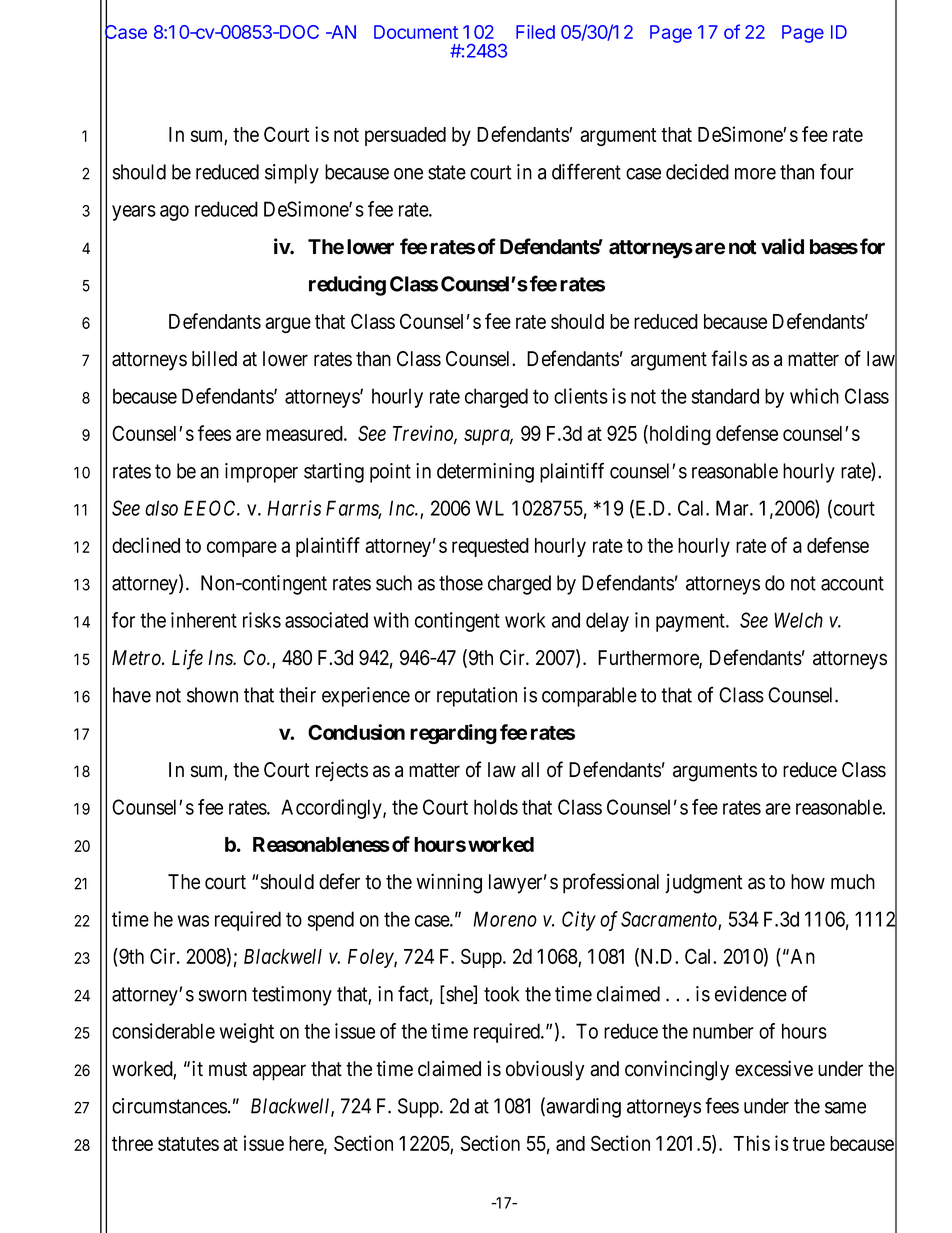 The width and height of the screenshot is (952, 1233). Describe the element at coordinates (461, 583) in the screenshot. I see `those` at that location.
